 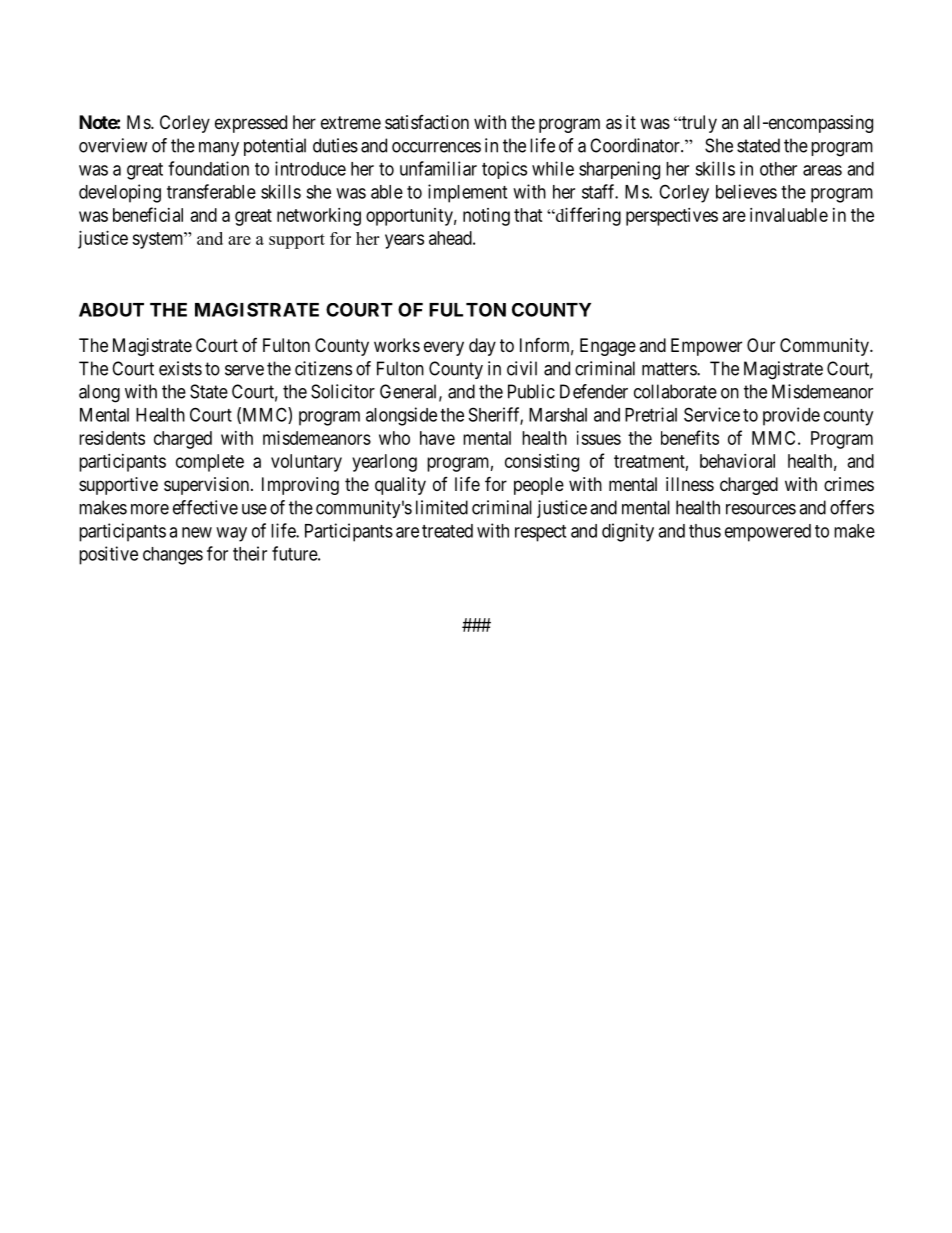 What do you see at coordinates (705, 531) in the screenshot?
I see `thus` at bounding box center [705, 531].
